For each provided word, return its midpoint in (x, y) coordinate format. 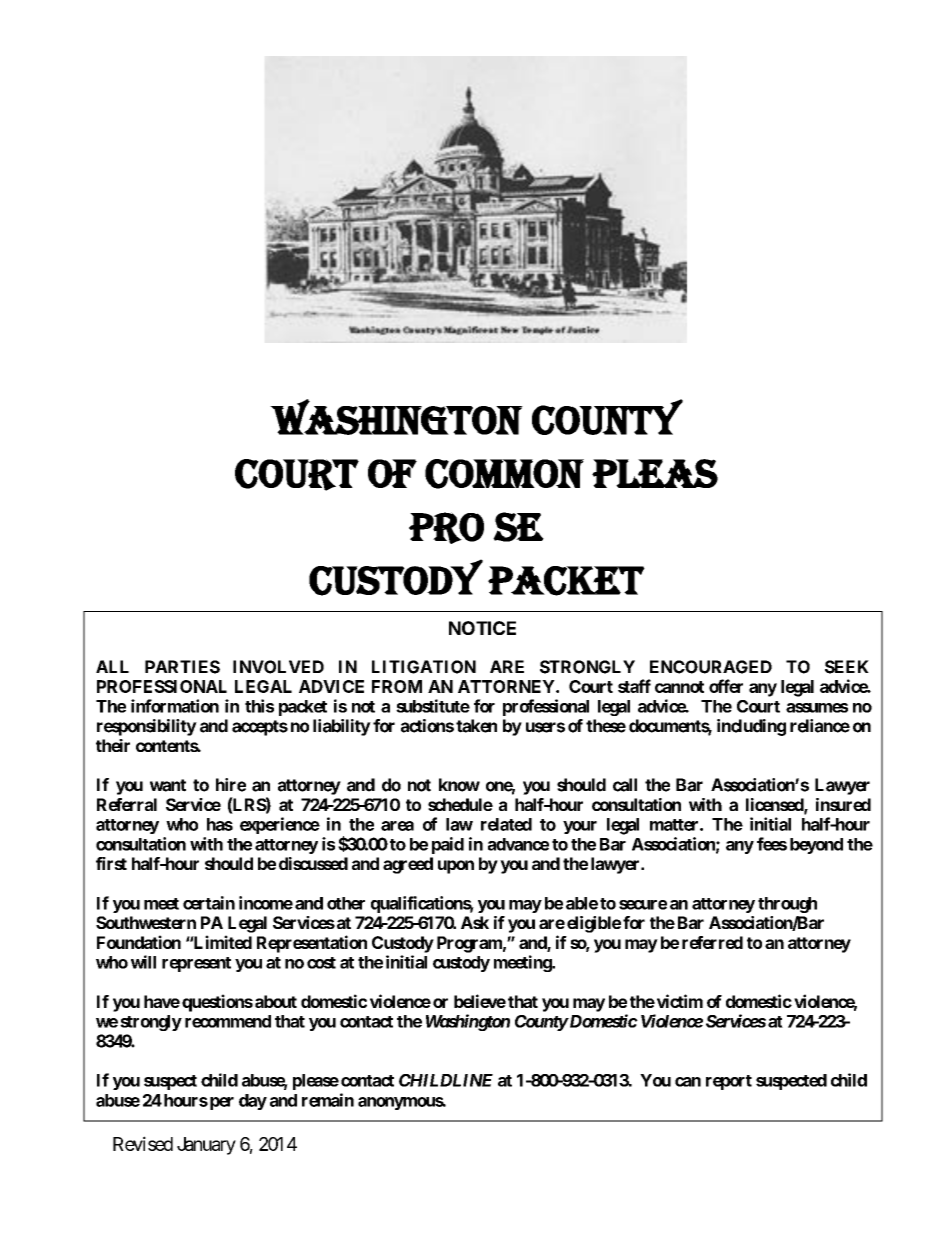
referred (712, 942)
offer (726, 686)
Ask (475, 922)
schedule (460, 804)
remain (328, 1100)
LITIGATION (424, 667)
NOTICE (482, 628)
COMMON (504, 474)
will (143, 962)
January (206, 1146)
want (168, 785)
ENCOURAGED (711, 667)
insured (843, 804)
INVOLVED (278, 667)
